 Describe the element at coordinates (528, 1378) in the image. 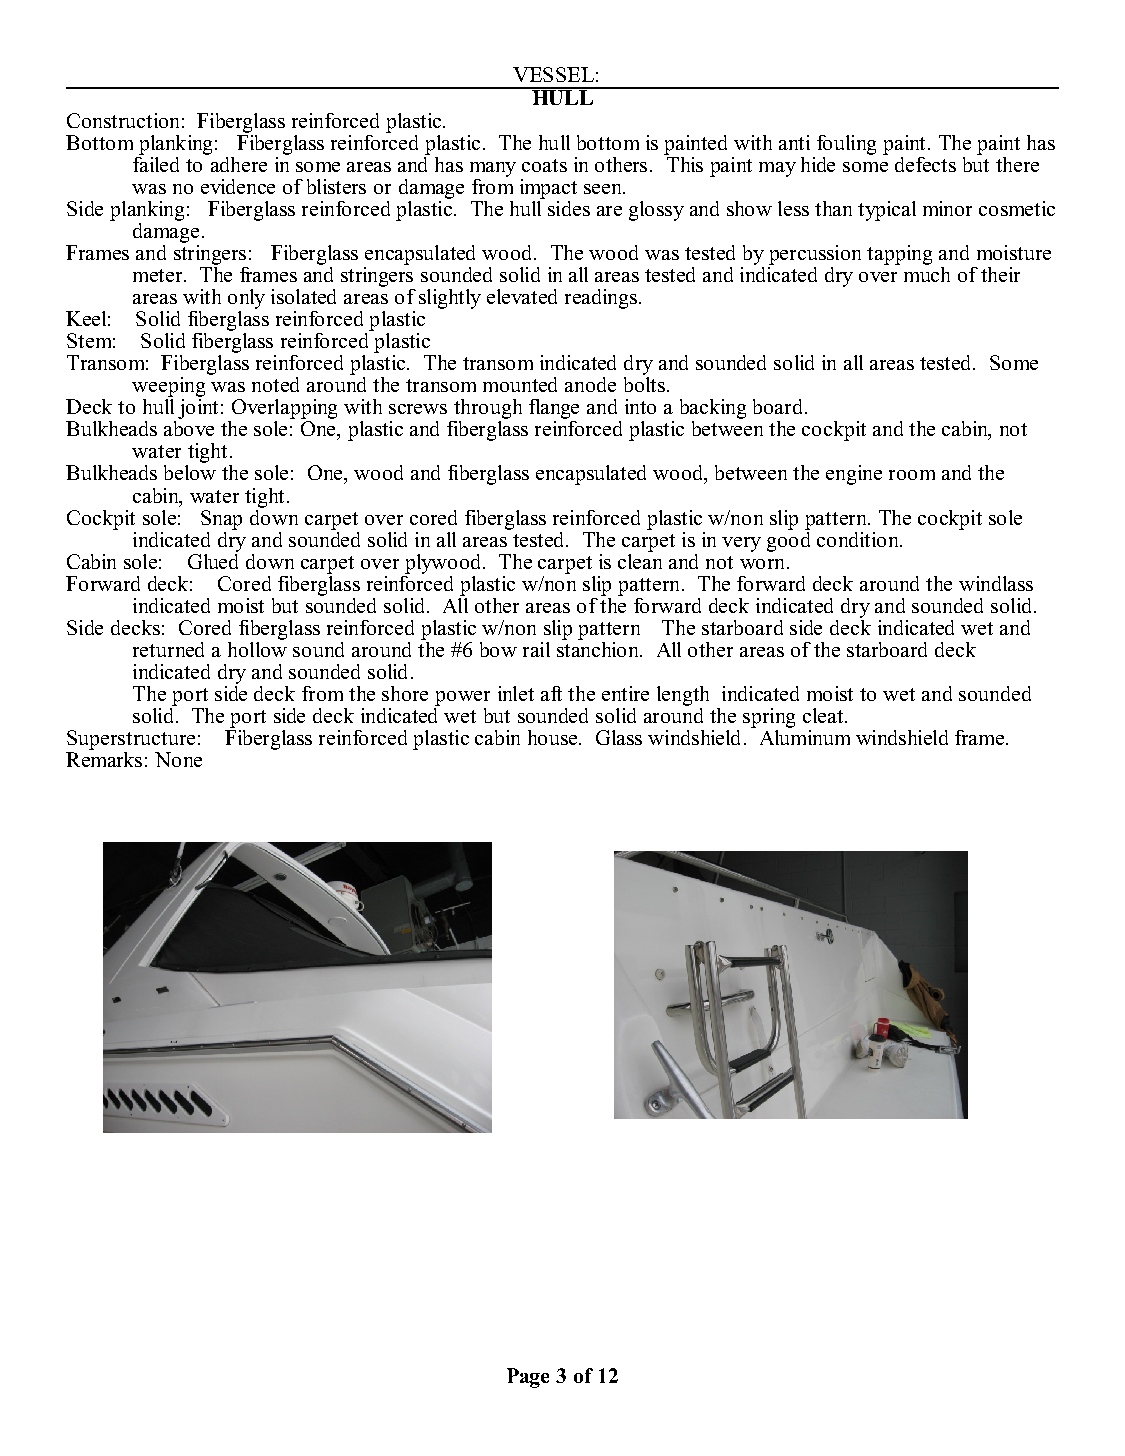

I see `Page` at that location.
